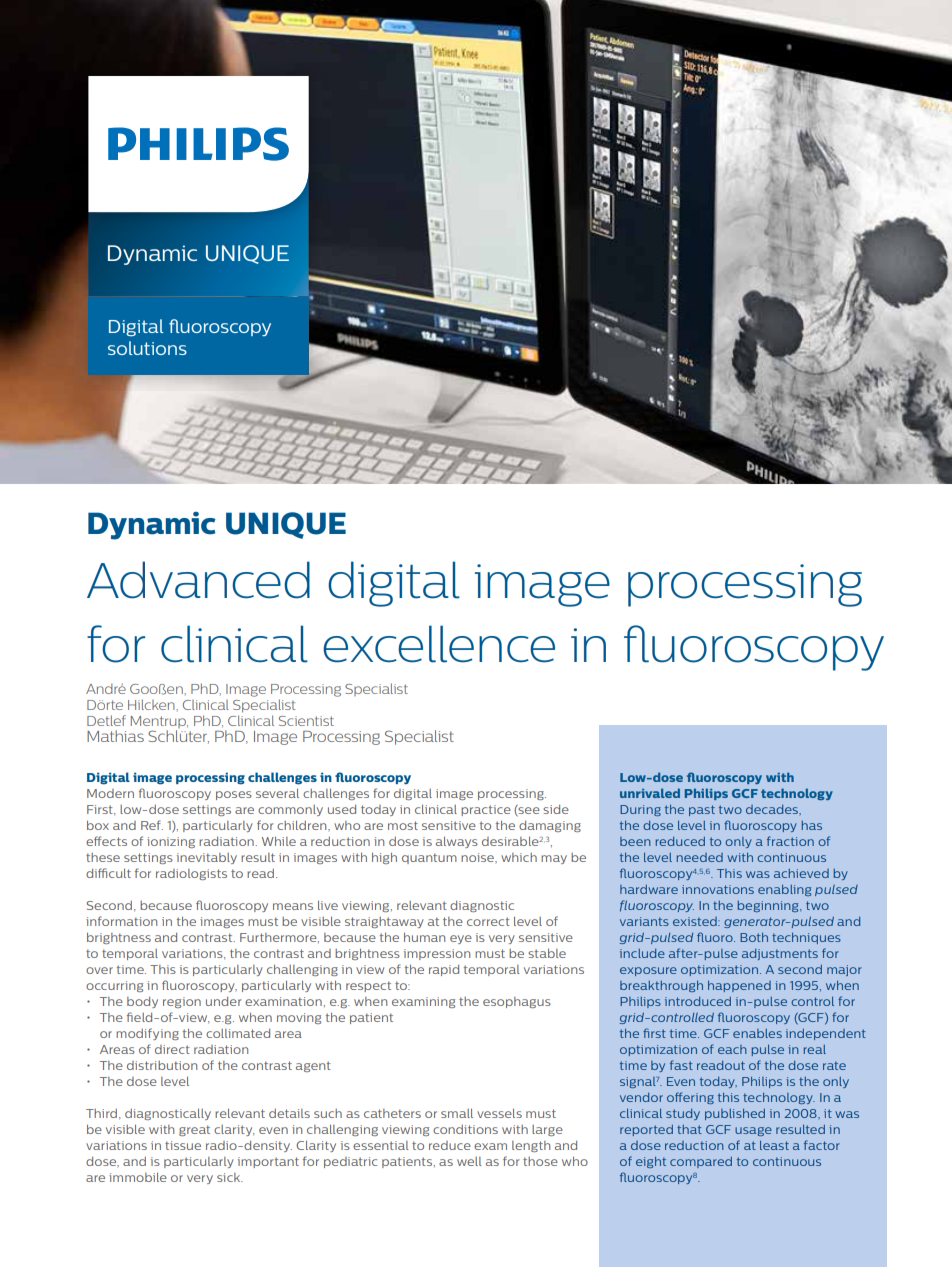  What do you see at coordinates (439, 644) in the page?
I see `excellence` at bounding box center [439, 644].
